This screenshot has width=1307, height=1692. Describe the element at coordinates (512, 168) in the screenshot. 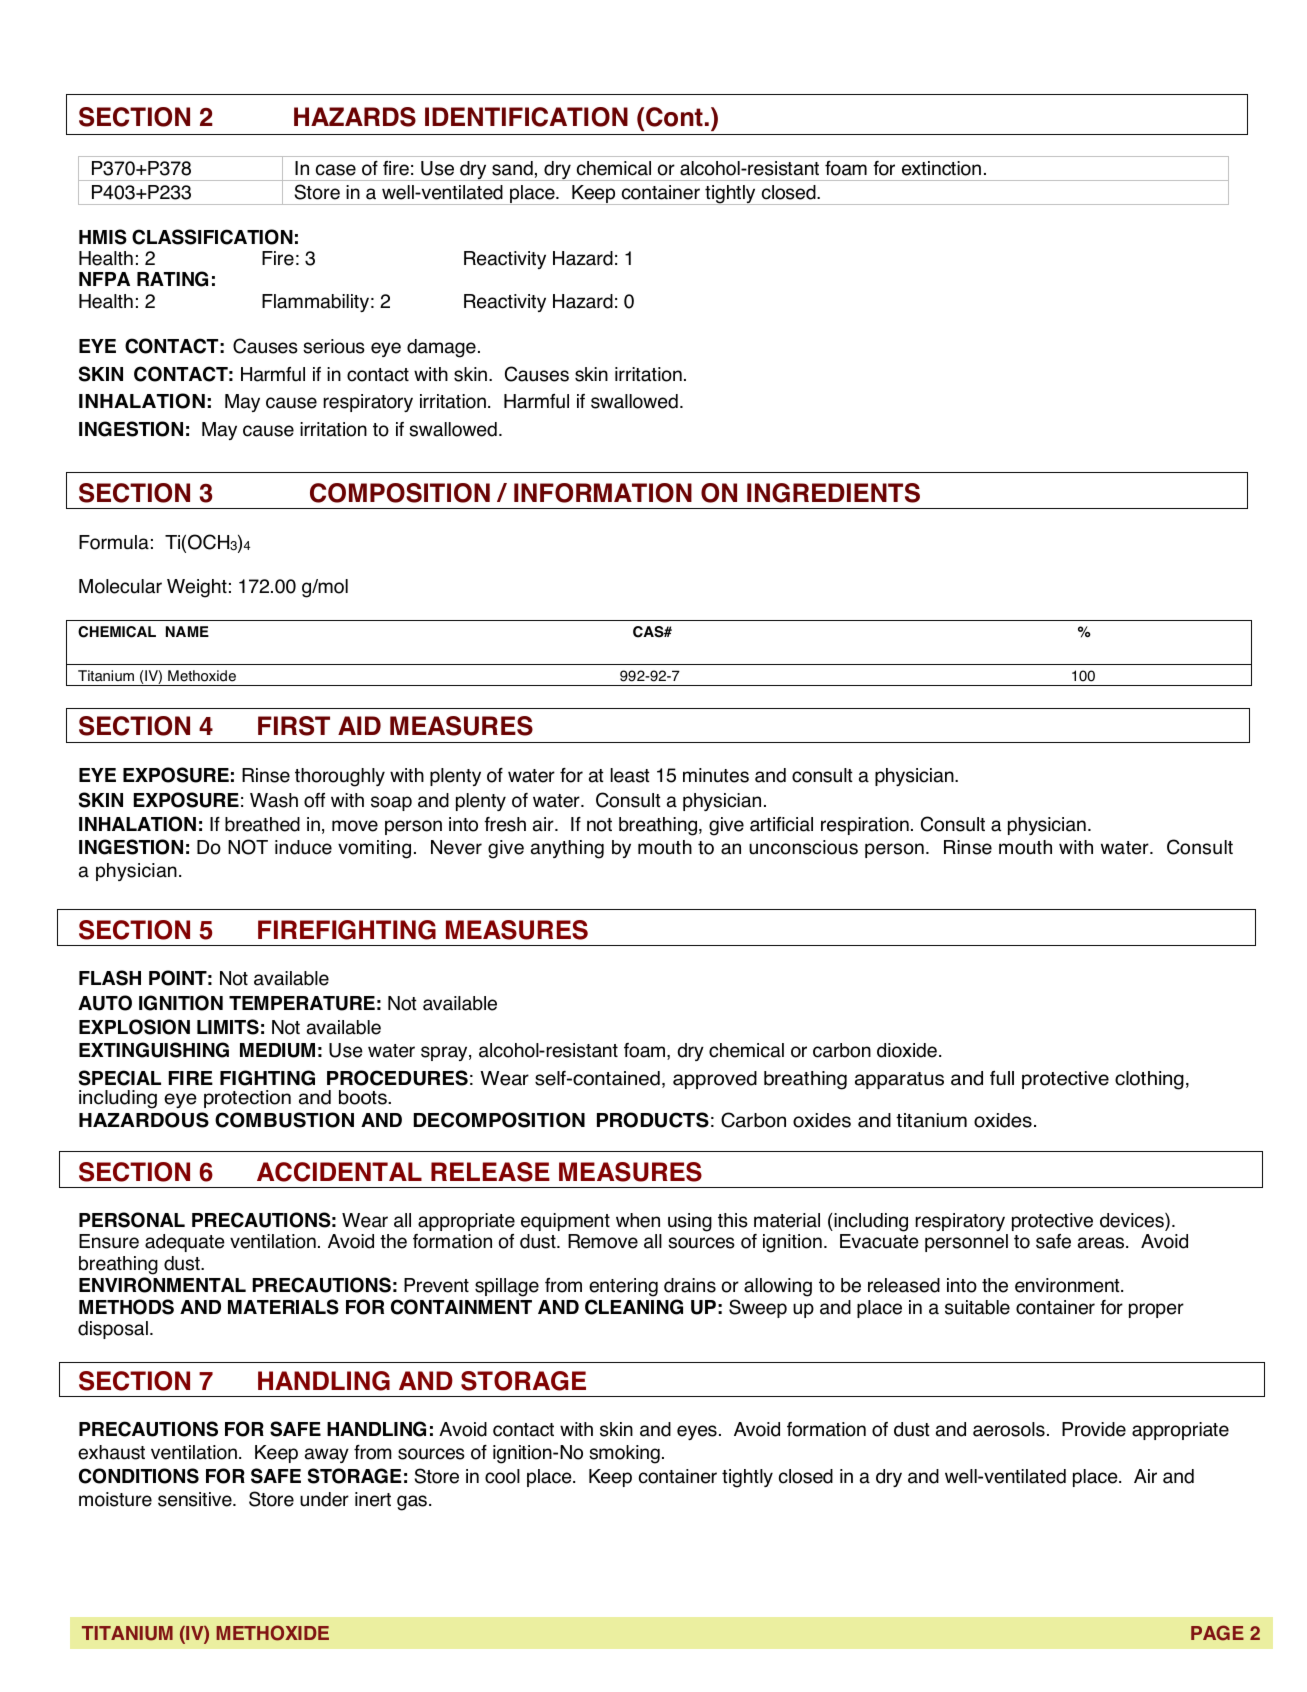

I see `sand` at that location.
